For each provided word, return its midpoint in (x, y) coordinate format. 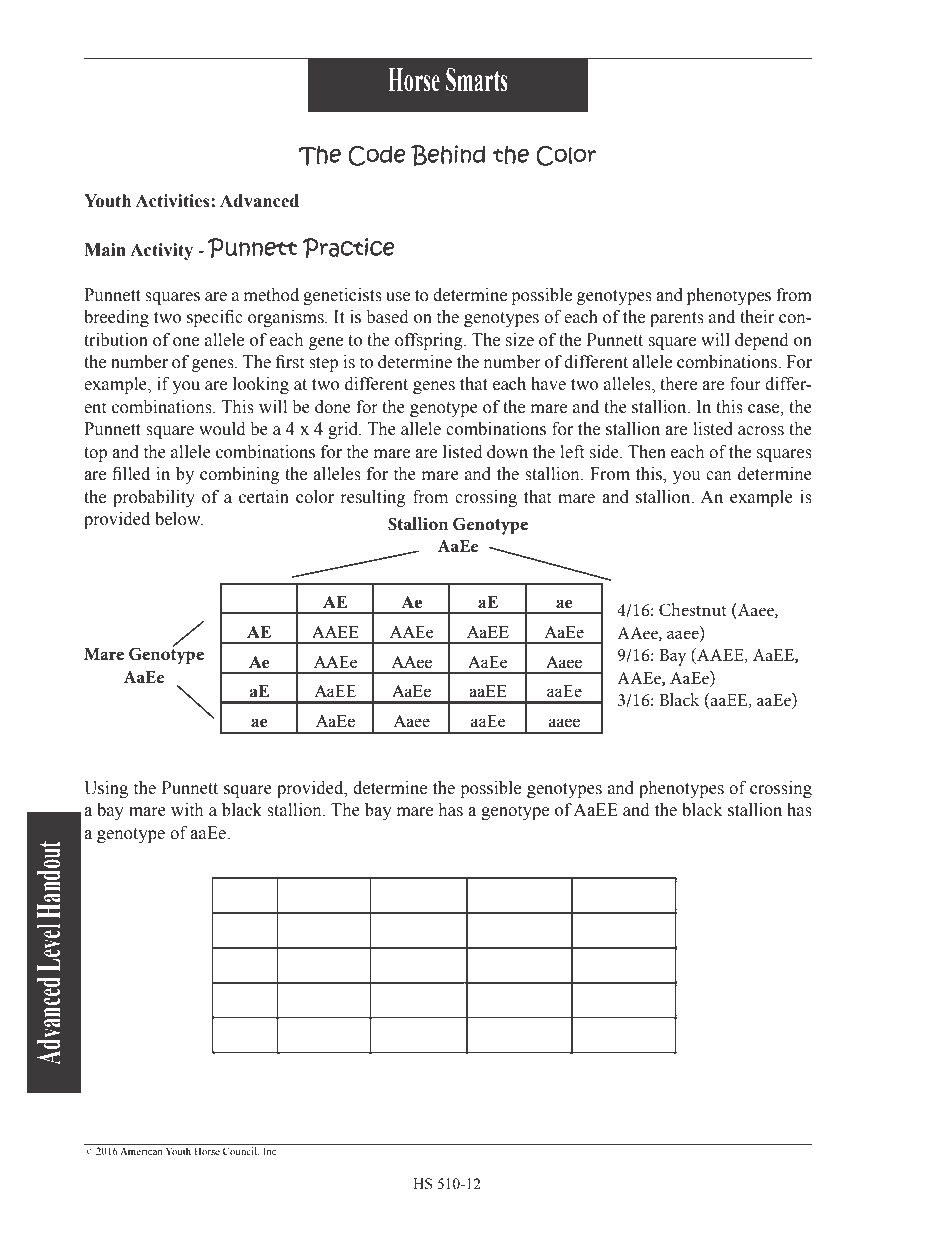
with (187, 810)
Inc (271, 1151)
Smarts (477, 79)
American (141, 1151)
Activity (161, 251)
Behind (448, 155)
